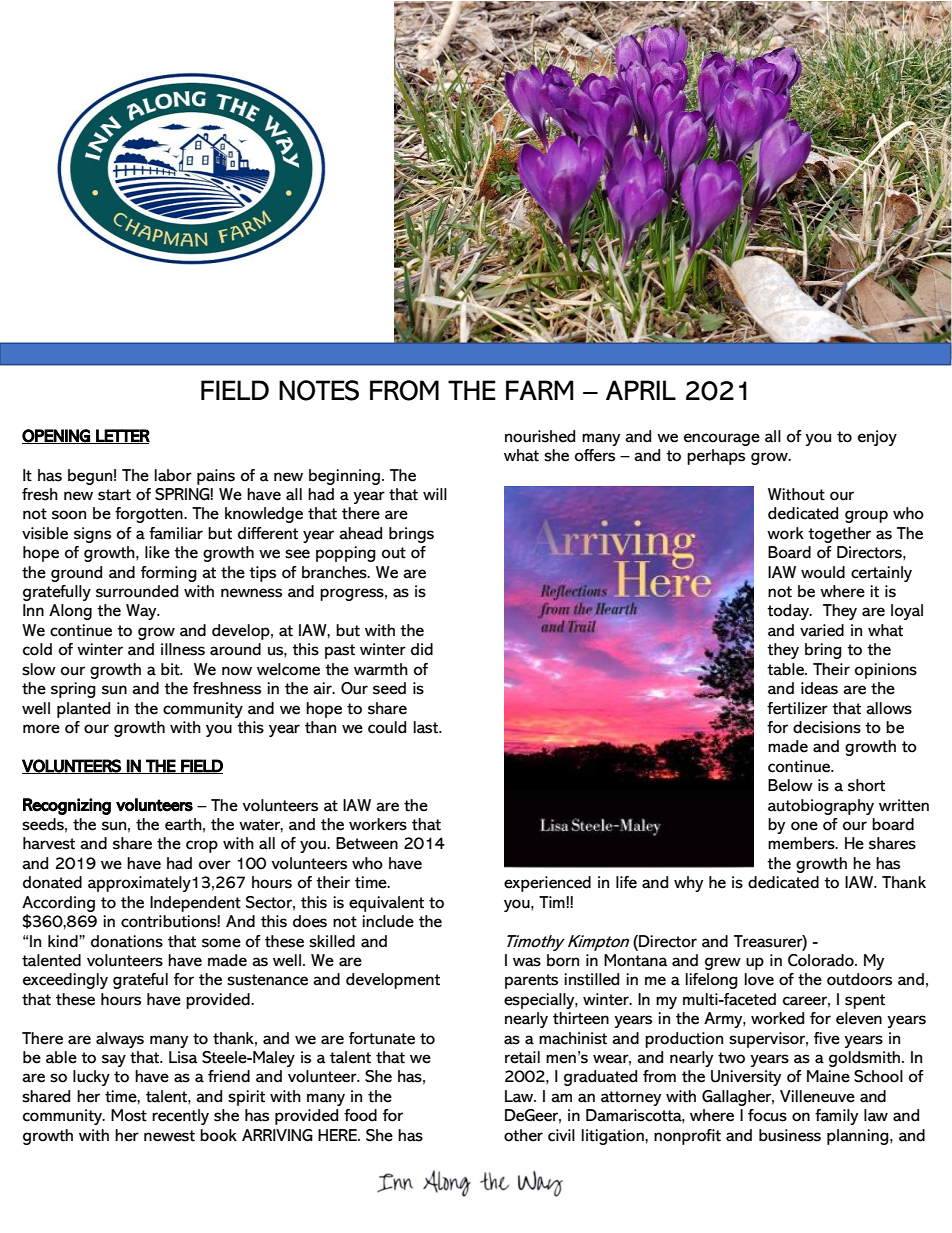 Image resolution: width=952 pixels, height=1233 pixels. Describe the element at coordinates (523, 1135) in the document. I see `other` at that location.
